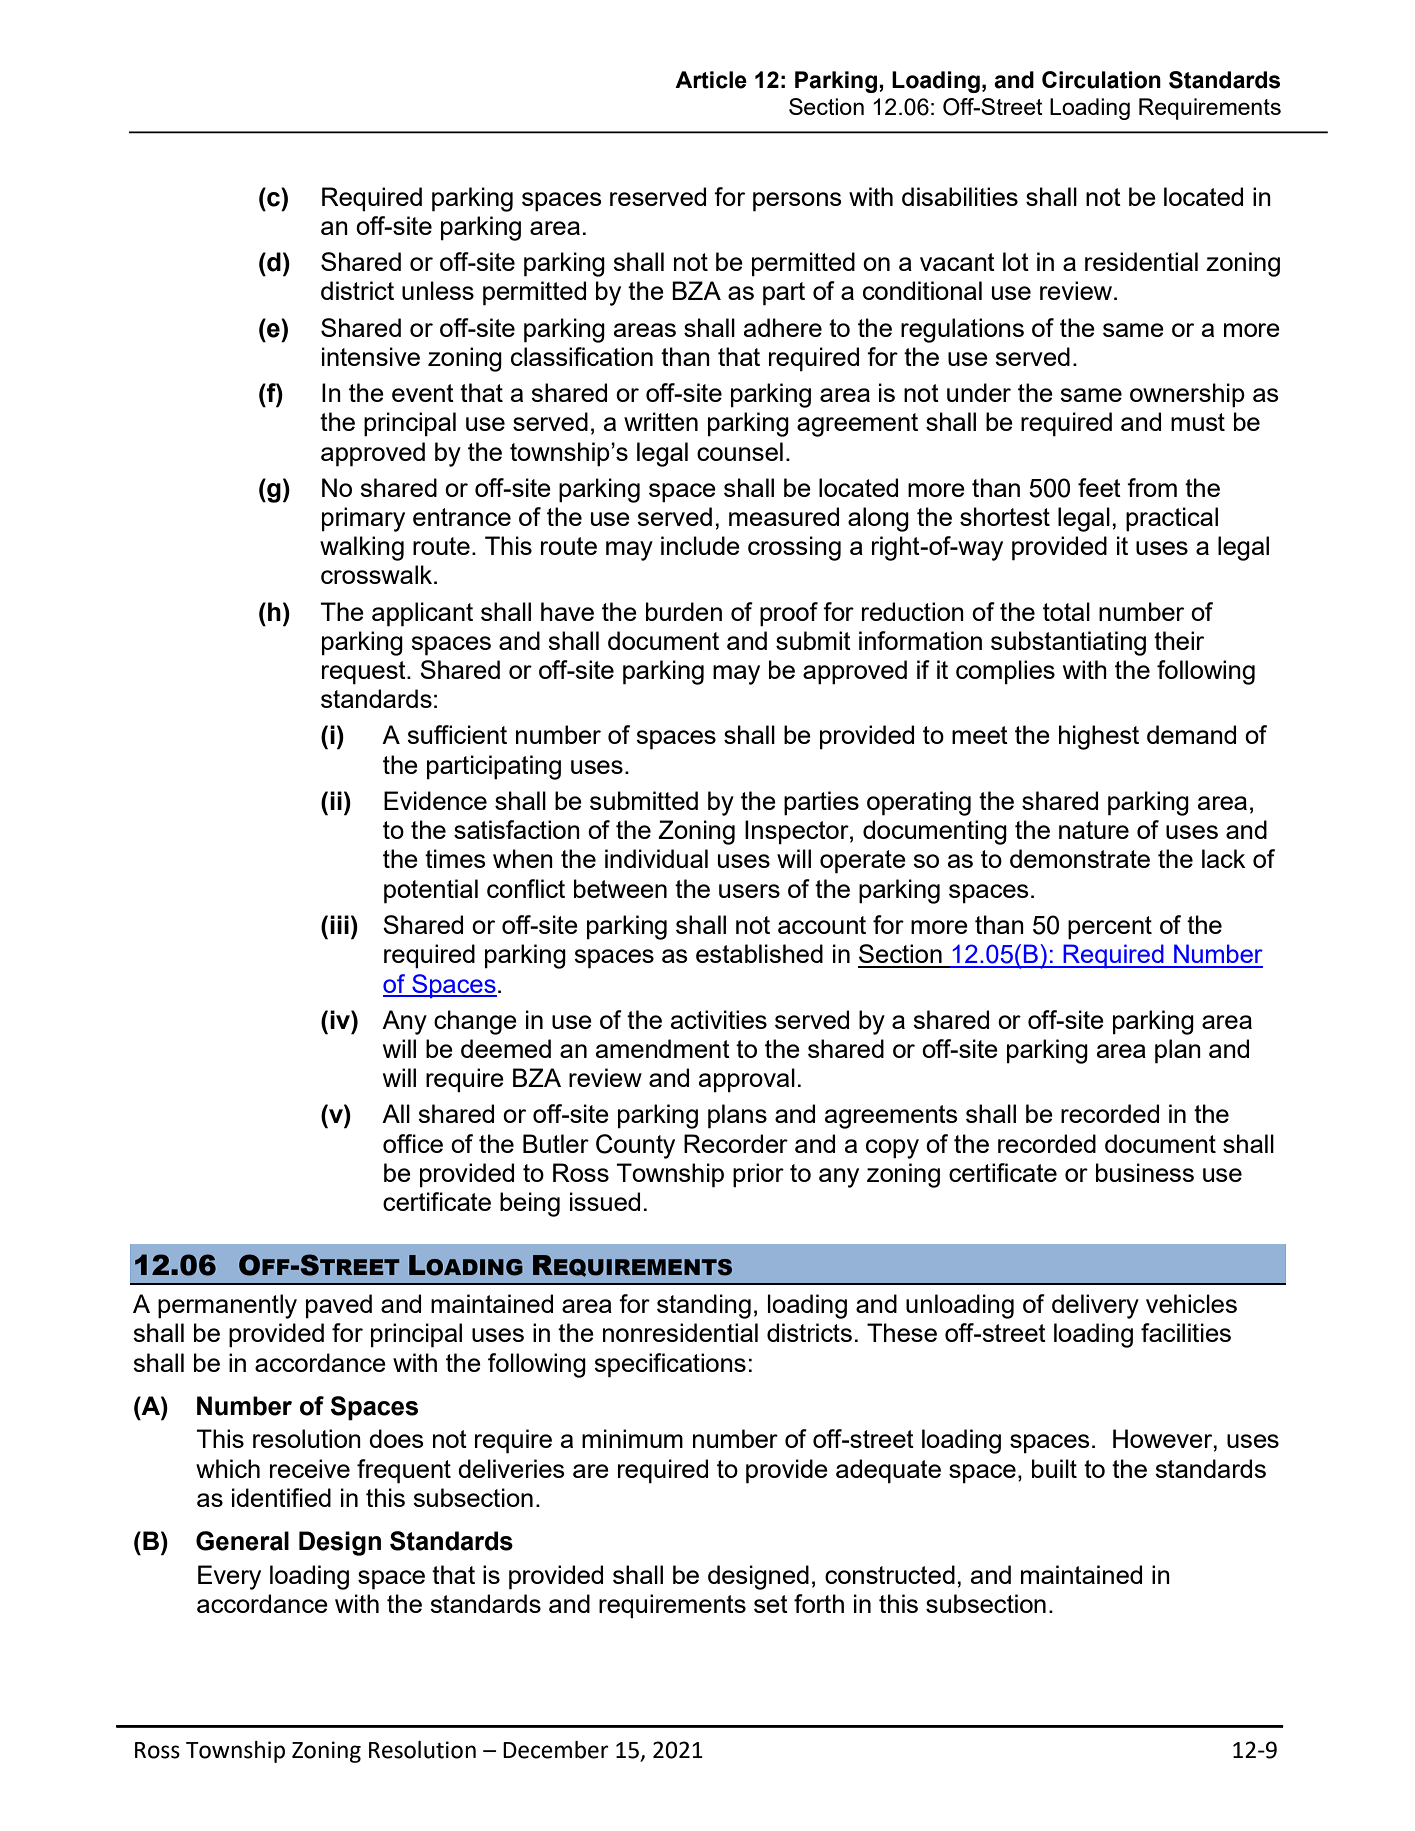  What do you see at coordinates (438, 290) in the document?
I see `unless` at bounding box center [438, 290].
